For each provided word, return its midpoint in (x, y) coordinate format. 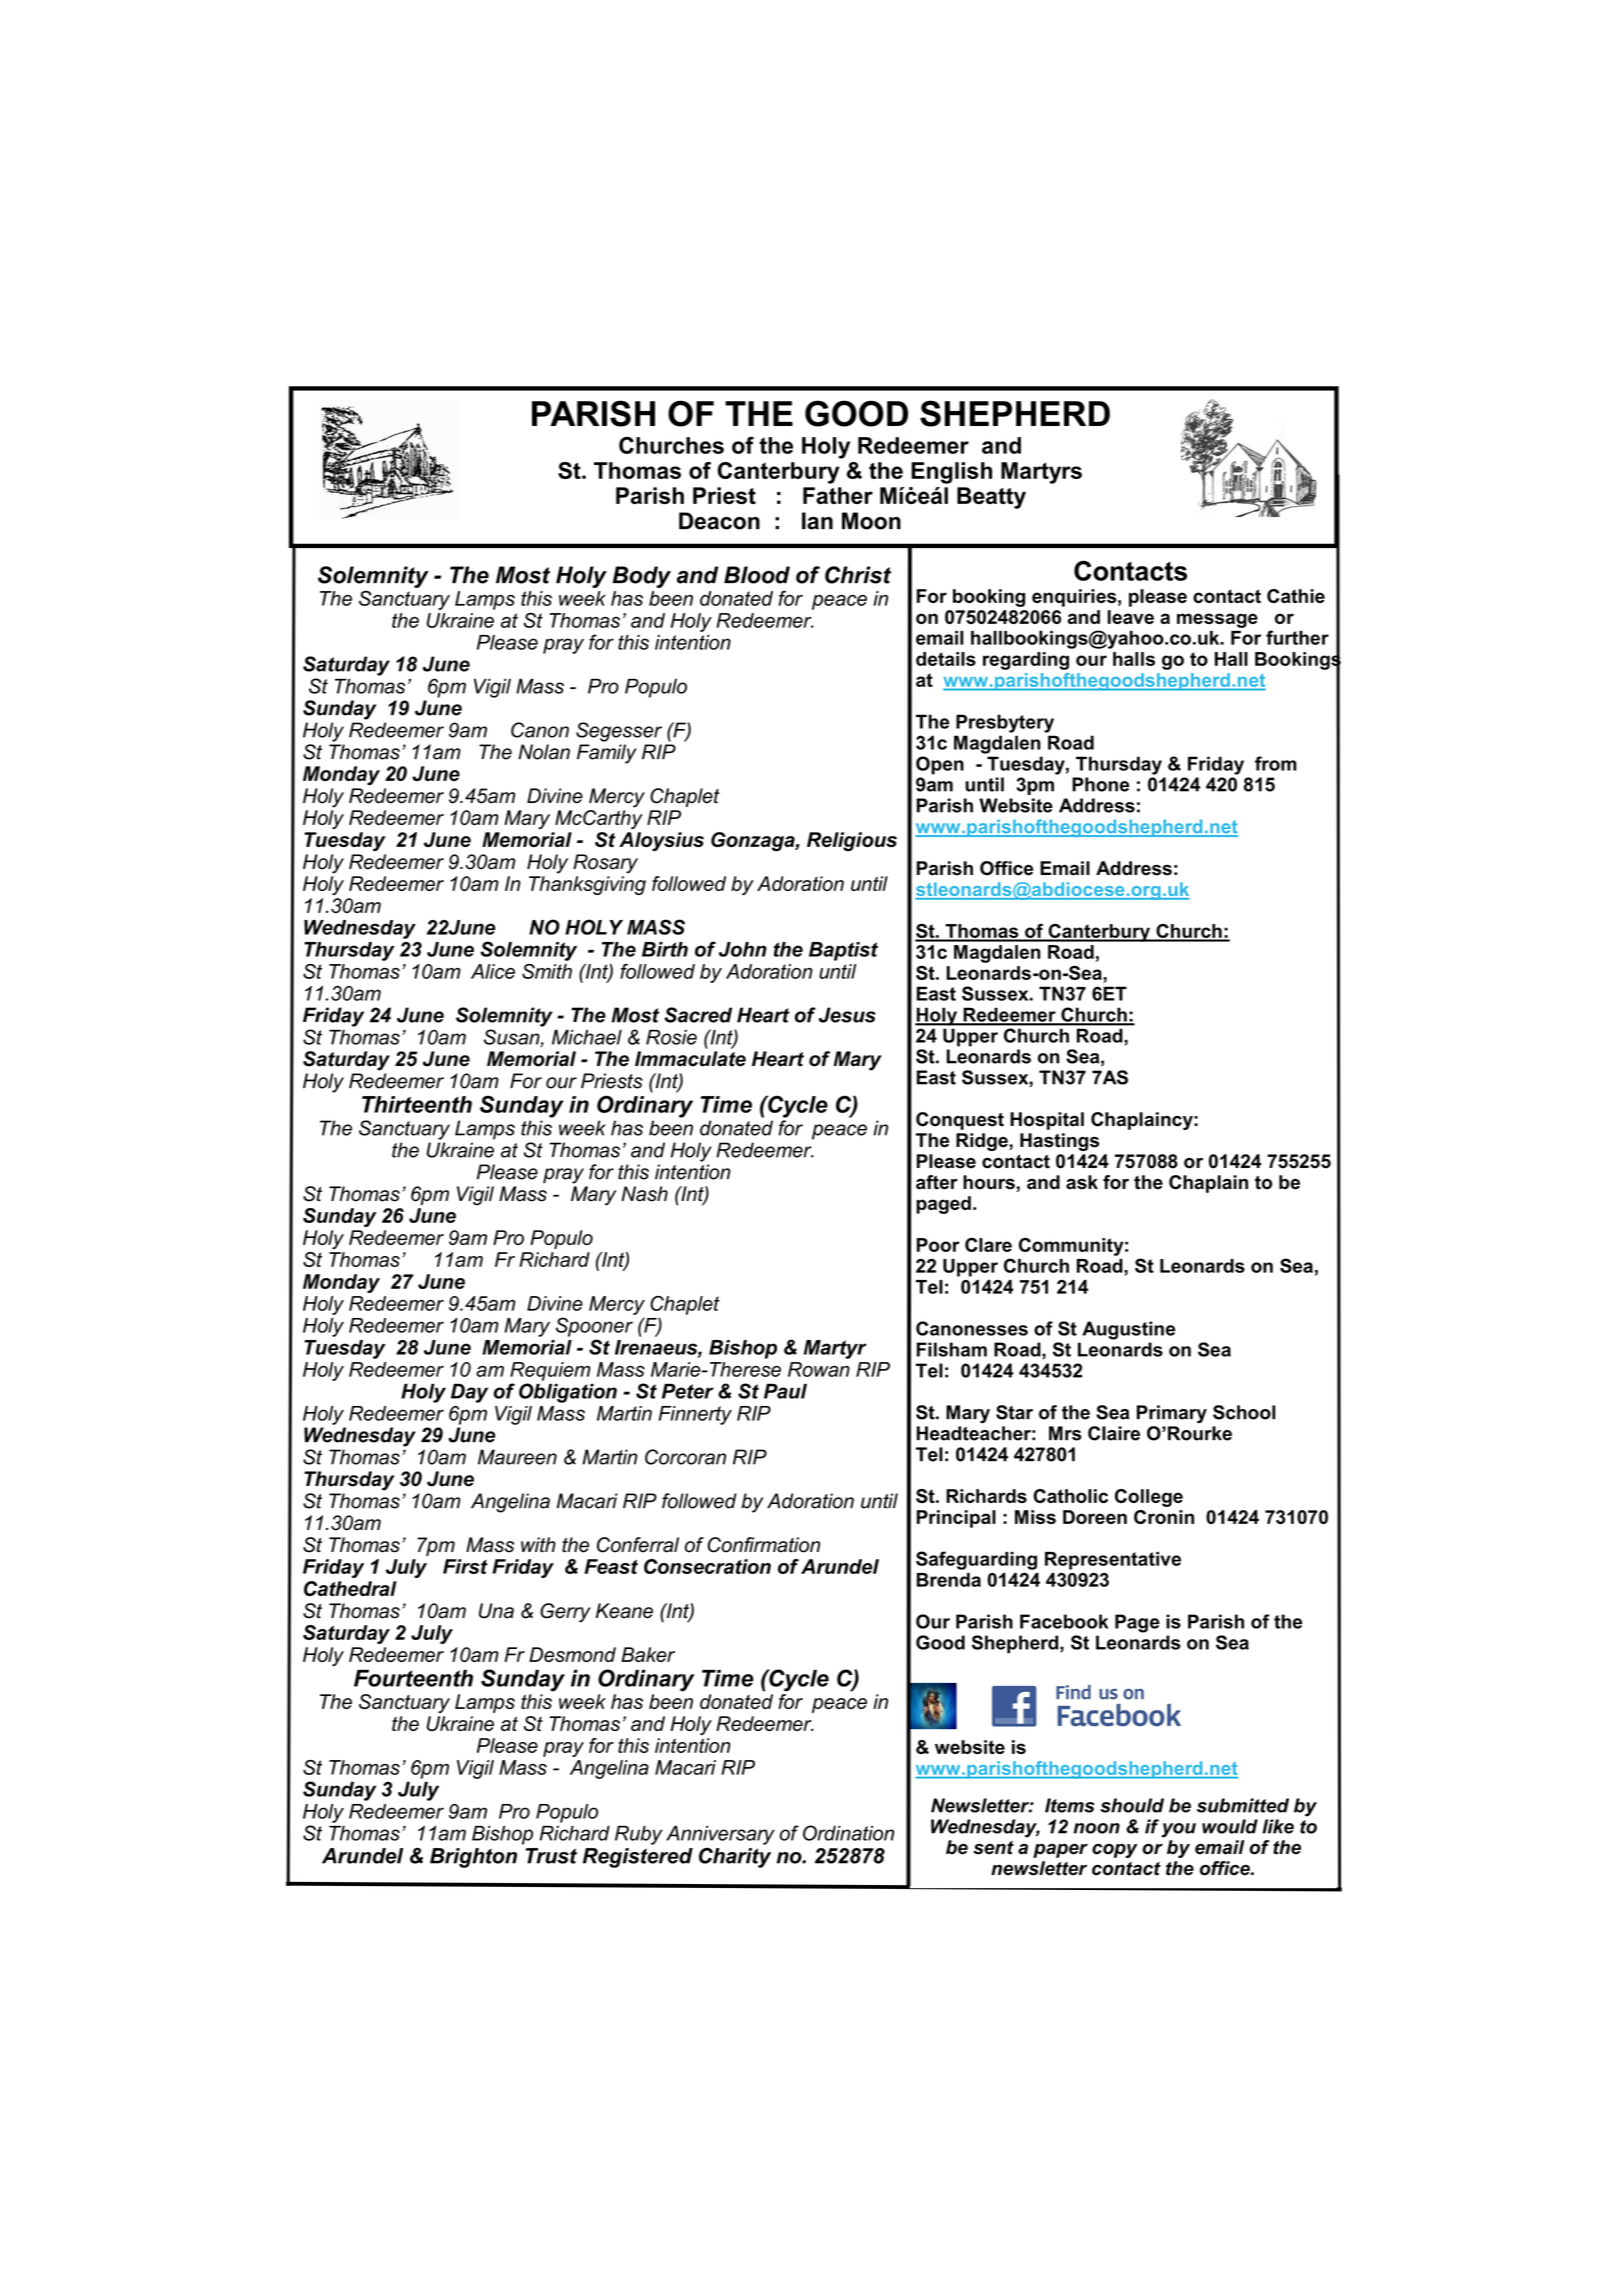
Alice (493, 971)
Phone (1100, 784)
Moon (871, 521)
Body (641, 577)
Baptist (843, 951)
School (1244, 1412)
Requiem (550, 1371)
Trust (551, 1856)
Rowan (819, 1369)
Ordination (848, 1833)
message (1217, 620)
